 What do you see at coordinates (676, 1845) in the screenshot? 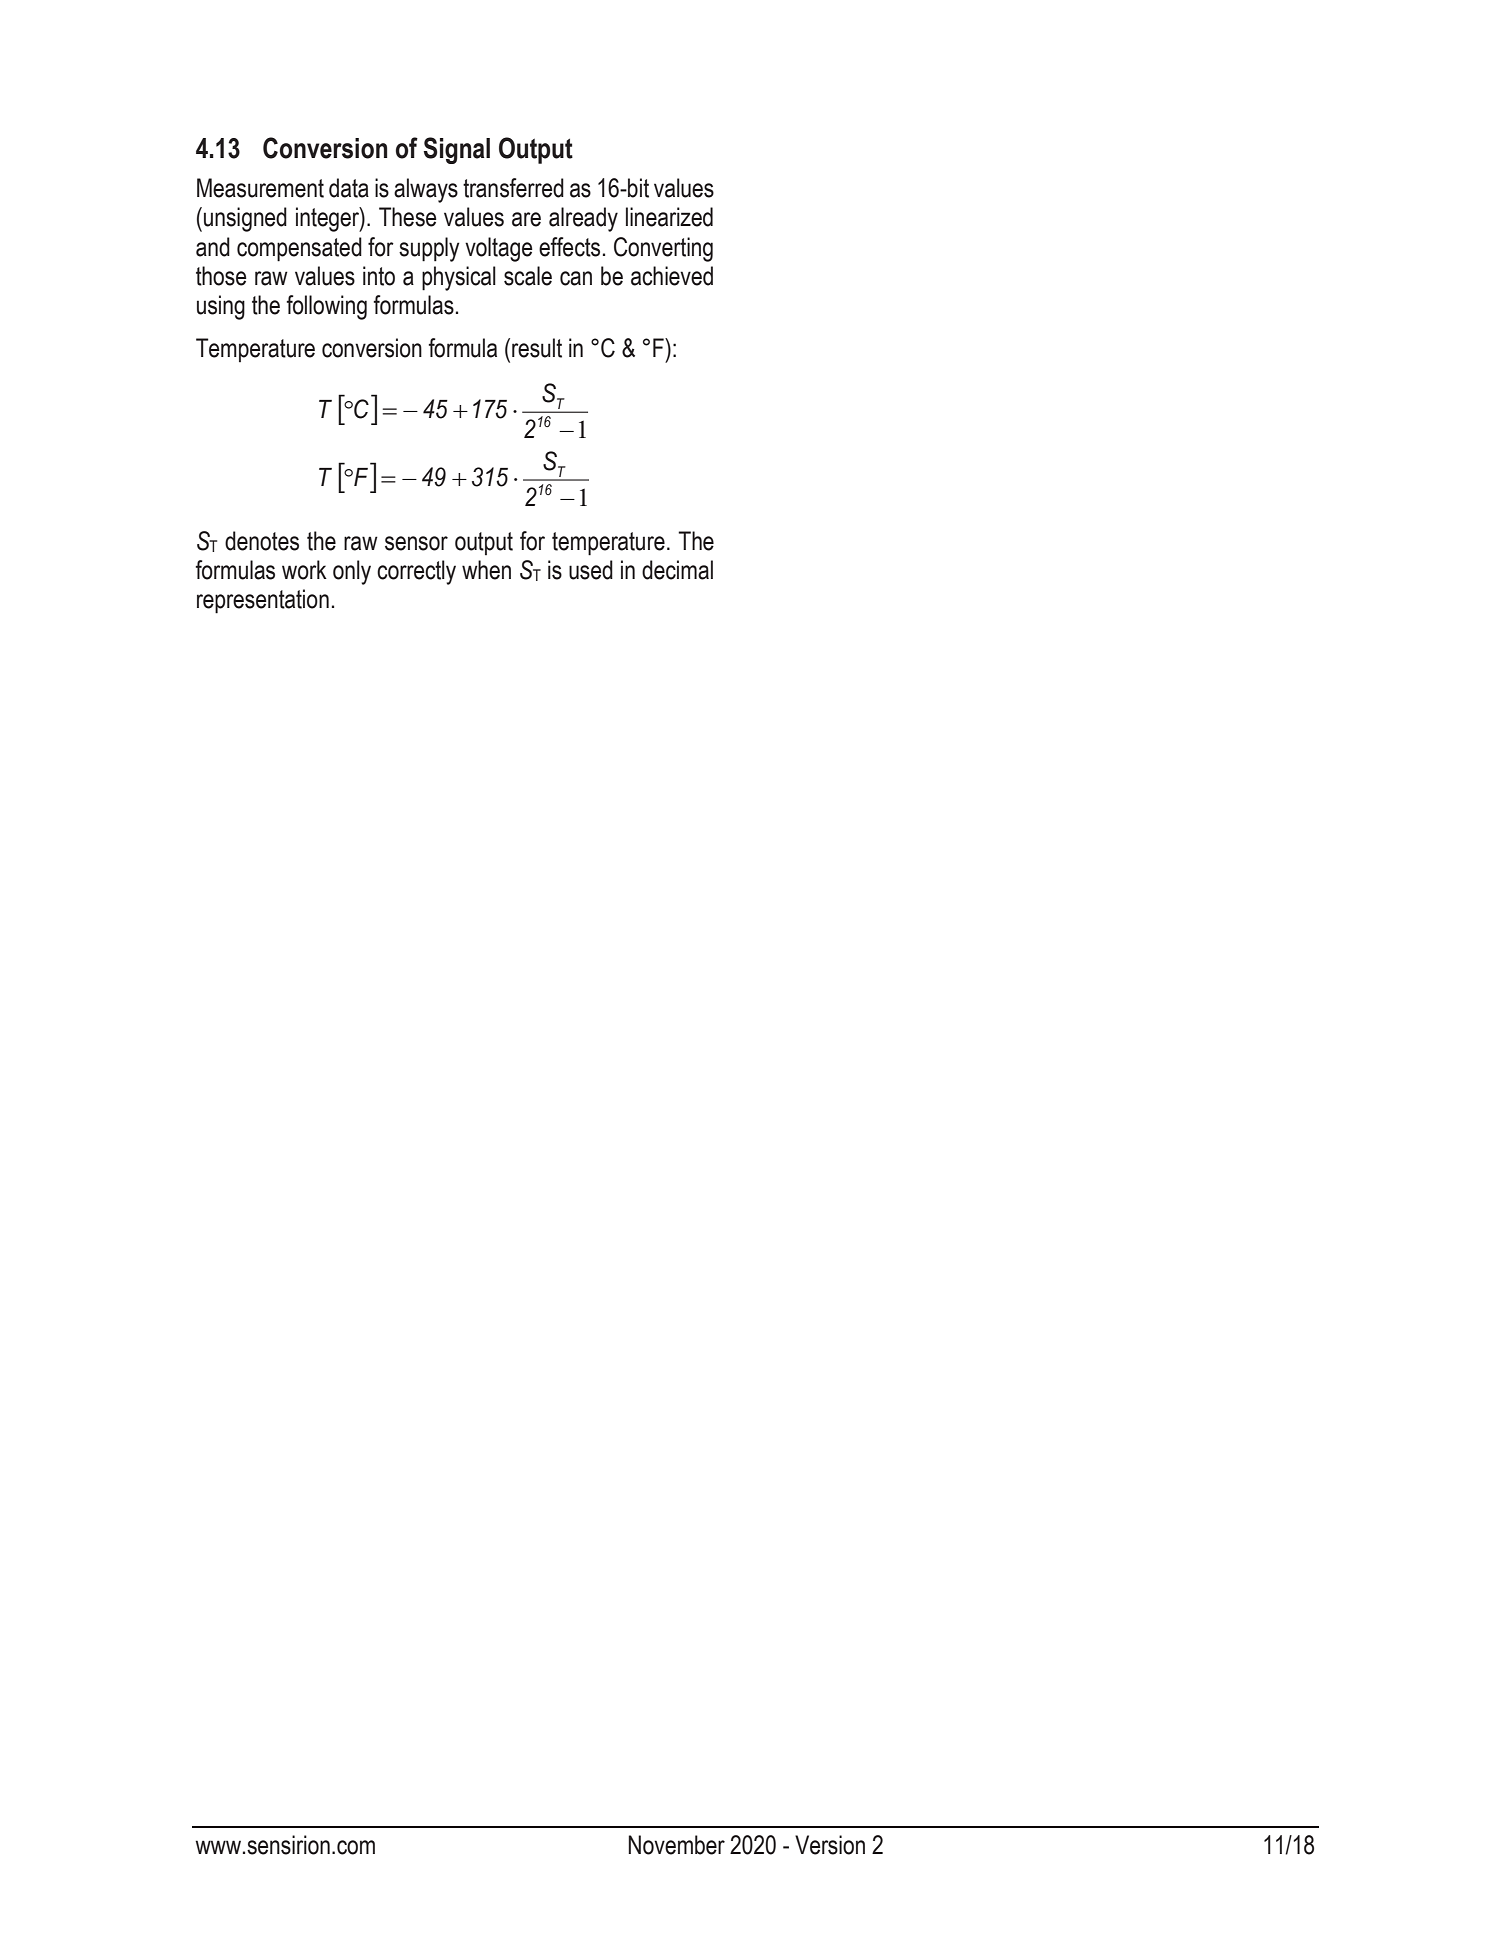
I see `November` at bounding box center [676, 1845].
